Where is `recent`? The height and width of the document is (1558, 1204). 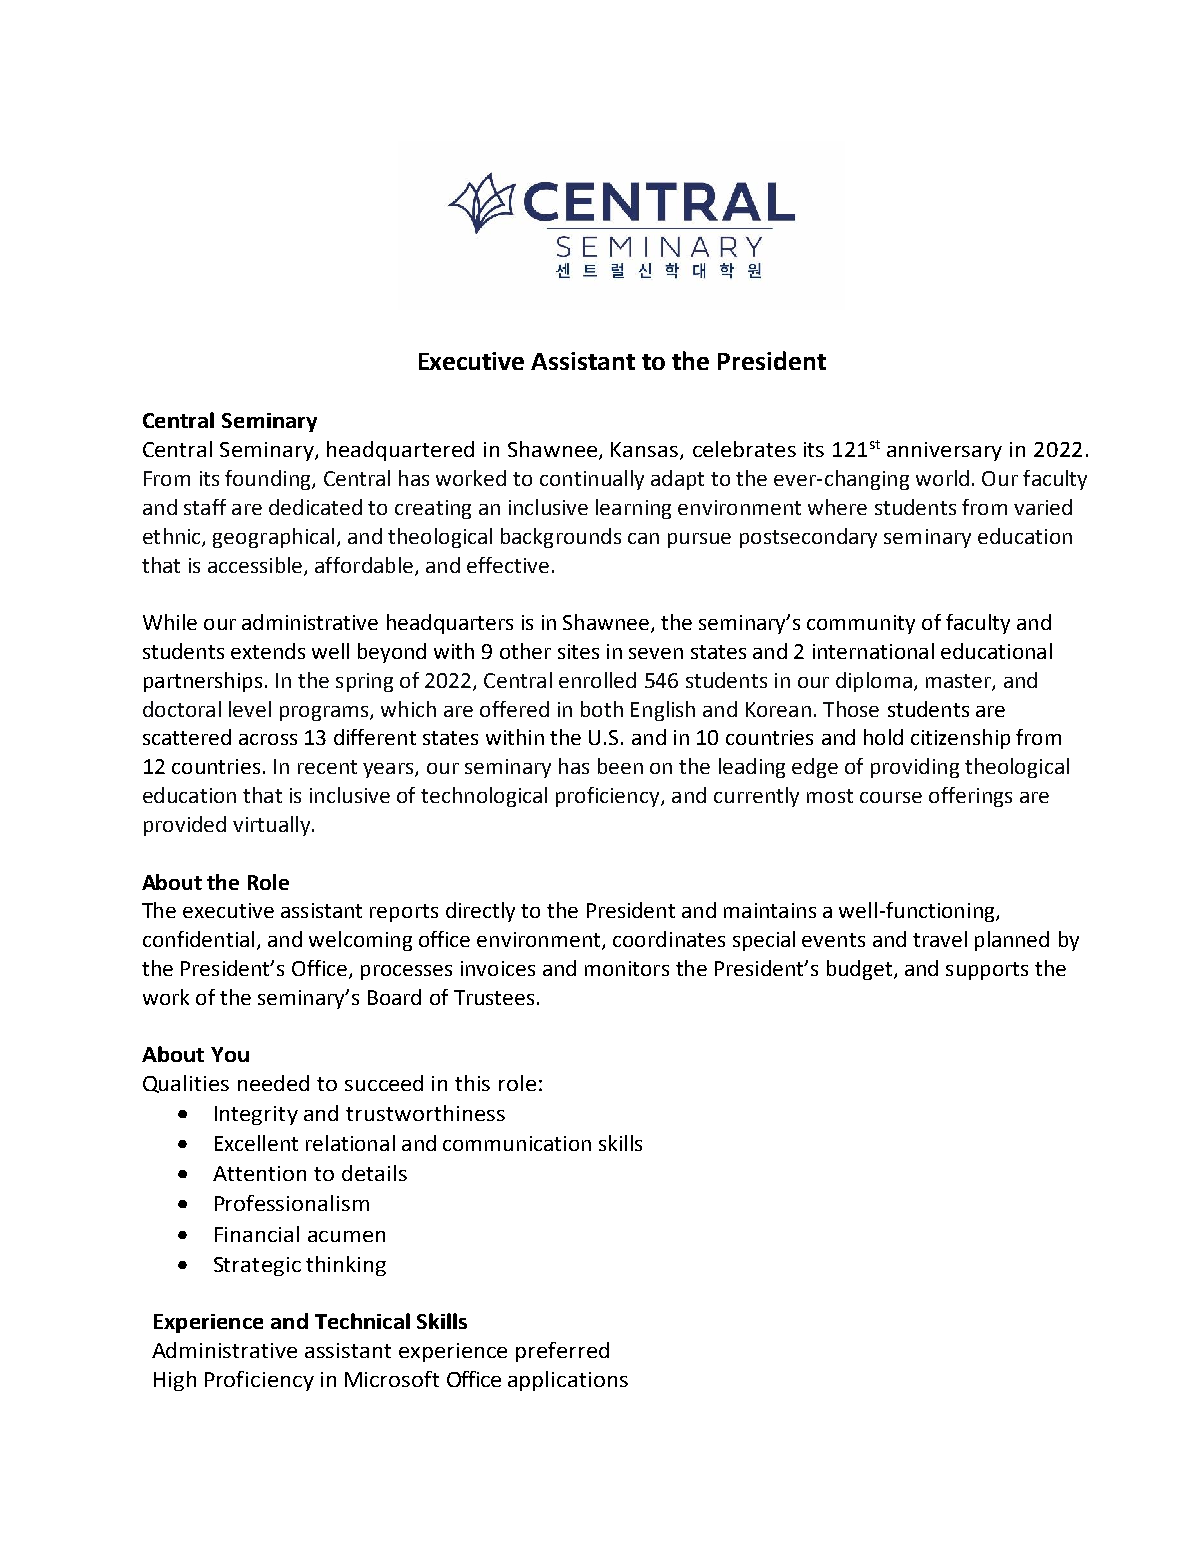 recent is located at coordinates (327, 767).
